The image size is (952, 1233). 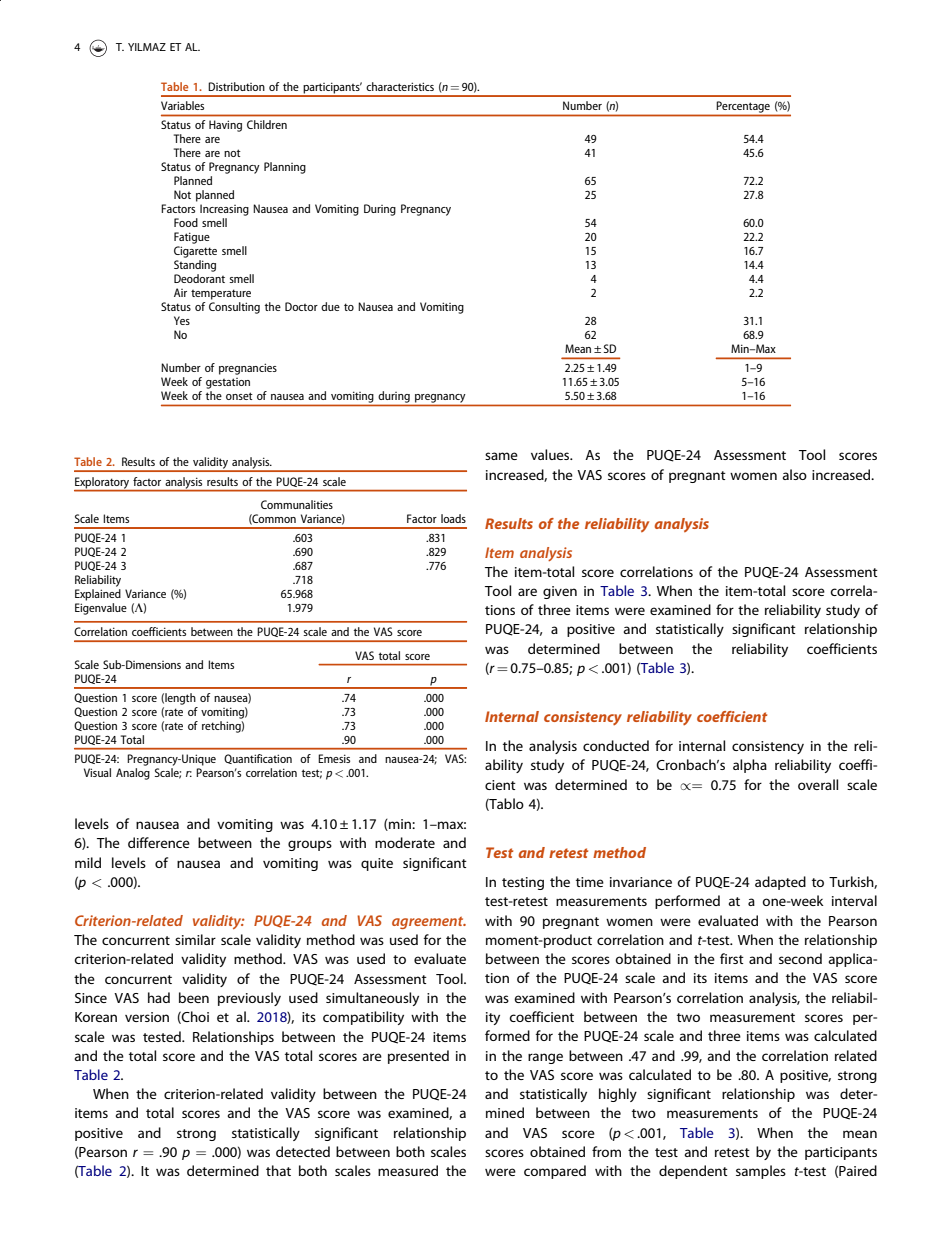 What do you see at coordinates (133, 772) in the screenshot?
I see `Analog` at bounding box center [133, 772].
